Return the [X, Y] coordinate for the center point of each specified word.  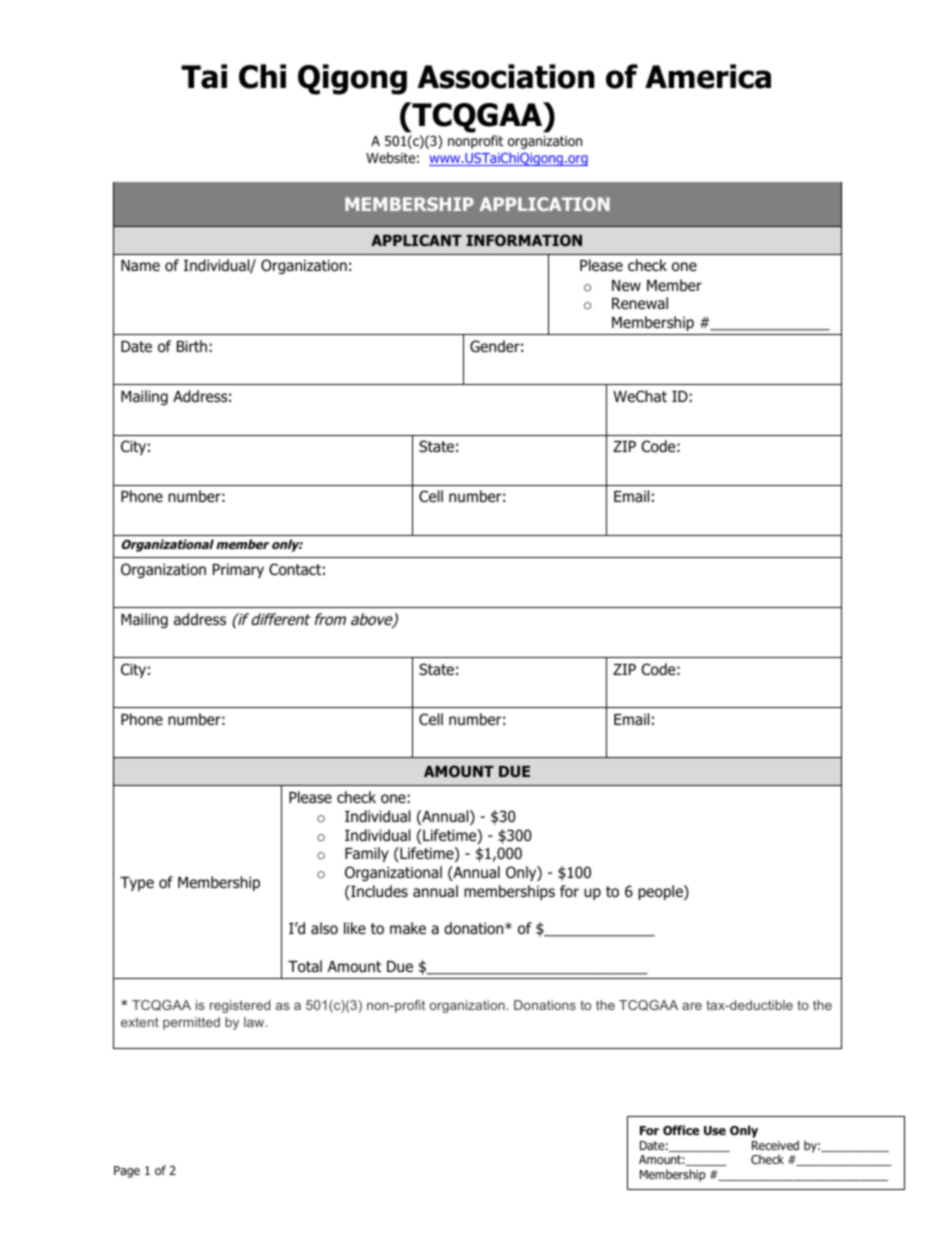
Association [506, 76]
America [708, 76]
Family [367, 854]
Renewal [640, 303]
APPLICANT [416, 240]
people [661, 892]
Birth [192, 346]
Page [127, 1172]
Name [140, 265]
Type [137, 884]
